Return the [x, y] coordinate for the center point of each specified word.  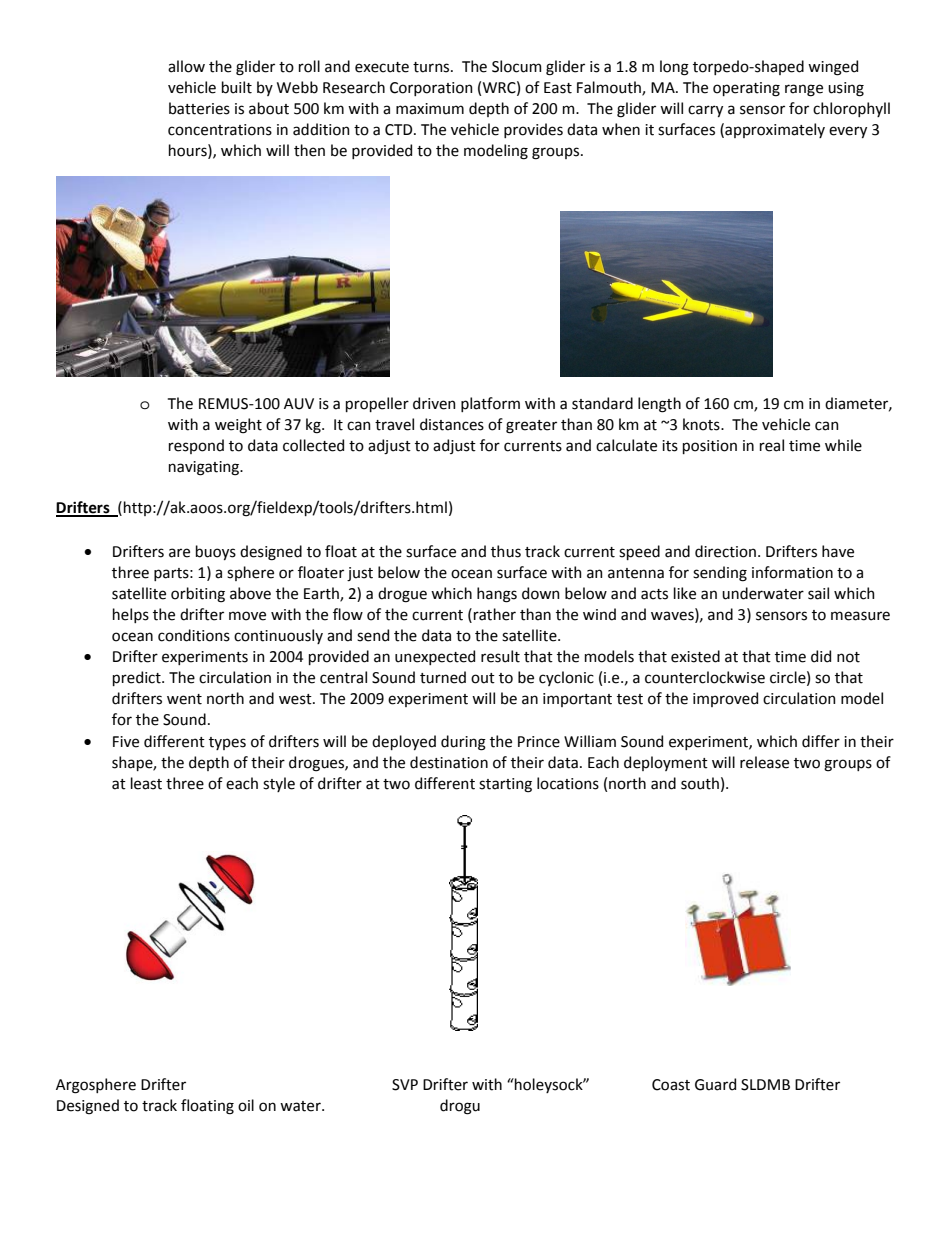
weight [238, 426]
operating [746, 89]
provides [533, 130]
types [227, 743]
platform [490, 404]
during [463, 743]
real [772, 445]
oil [246, 1105]
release [764, 762]
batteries [199, 108]
